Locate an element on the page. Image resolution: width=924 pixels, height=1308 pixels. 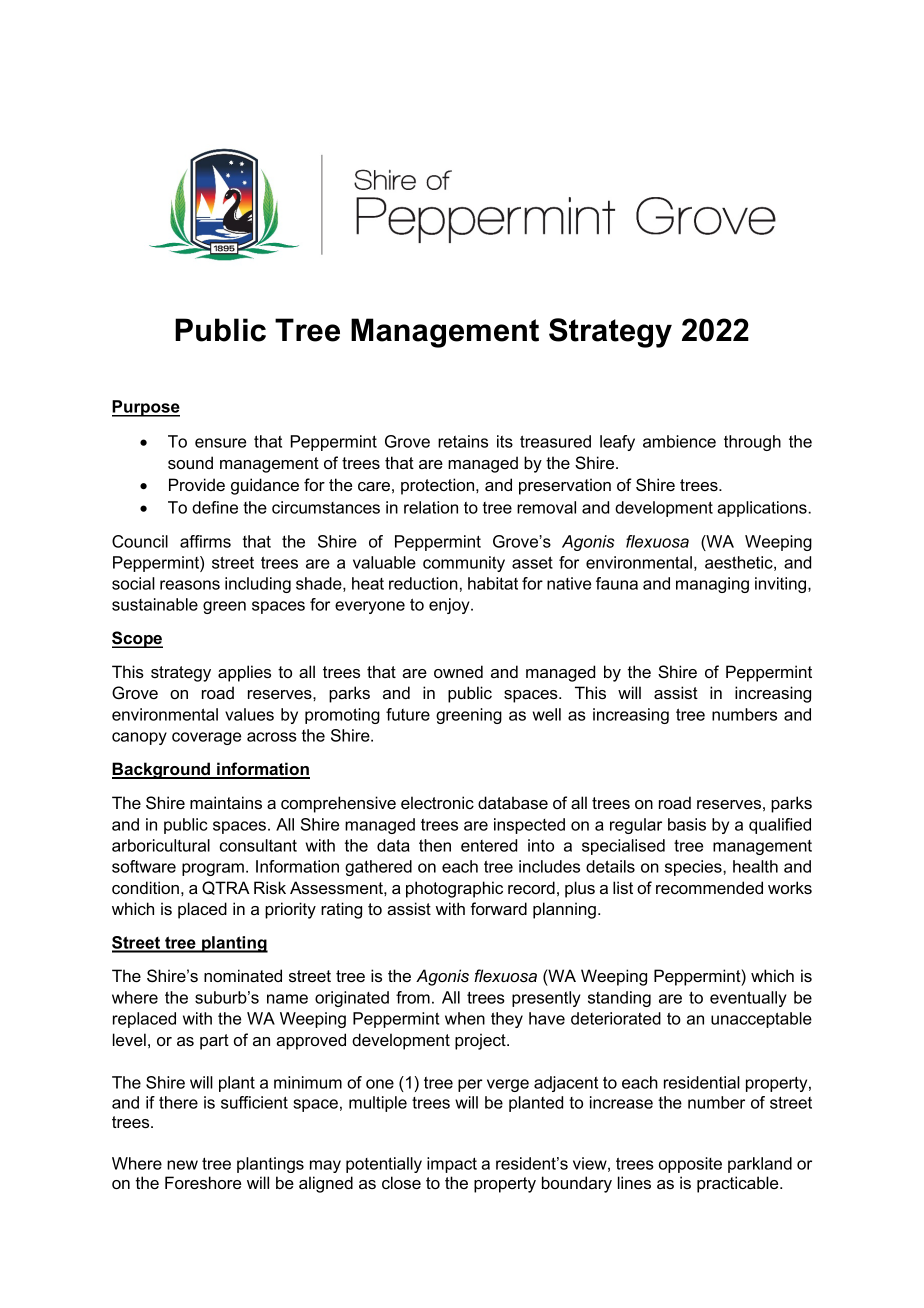
owned is located at coordinates (458, 671).
